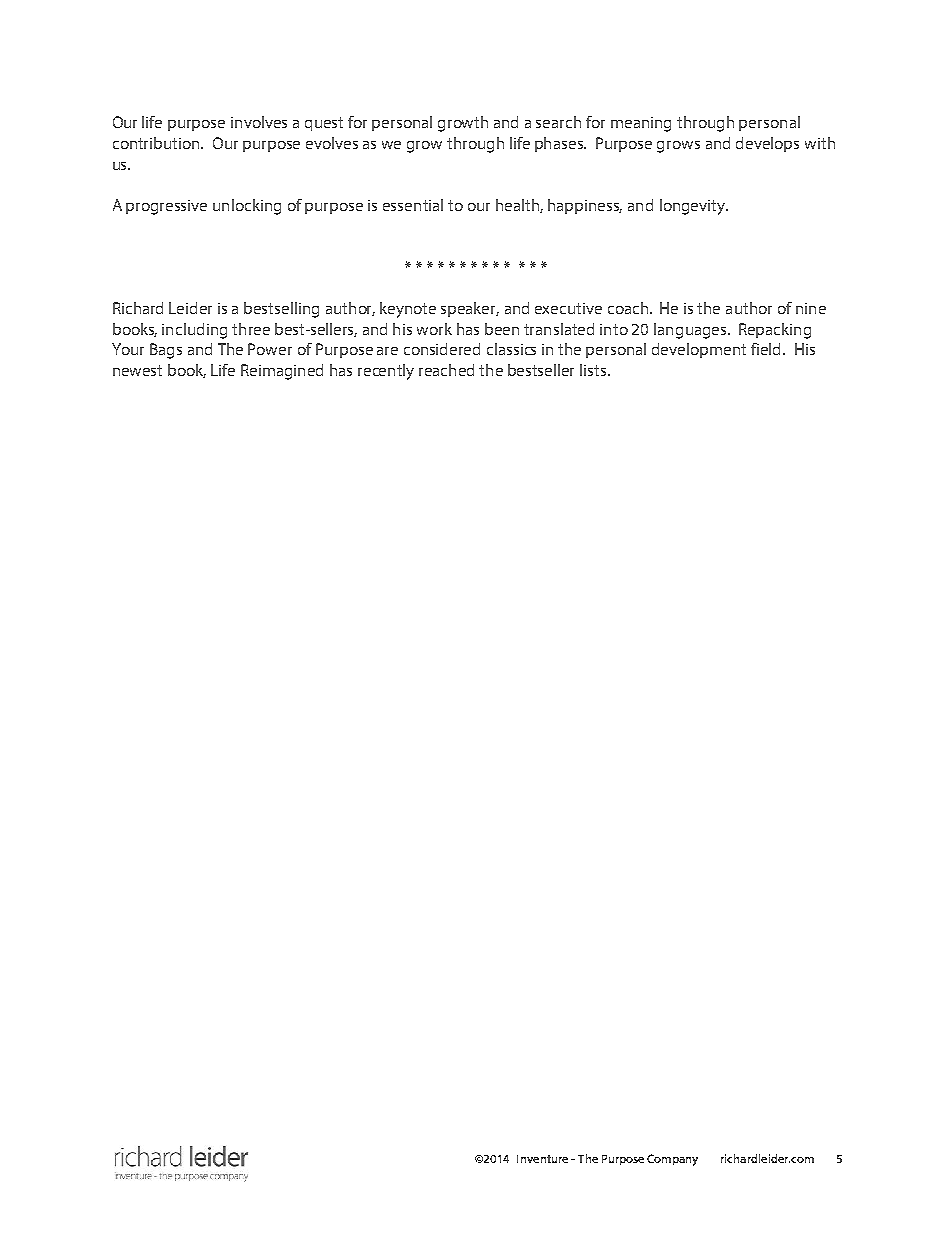 This page has height=1233, width=952. Describe the element at coordinates (672, 1160) in the page. I see `Company` at that location.
